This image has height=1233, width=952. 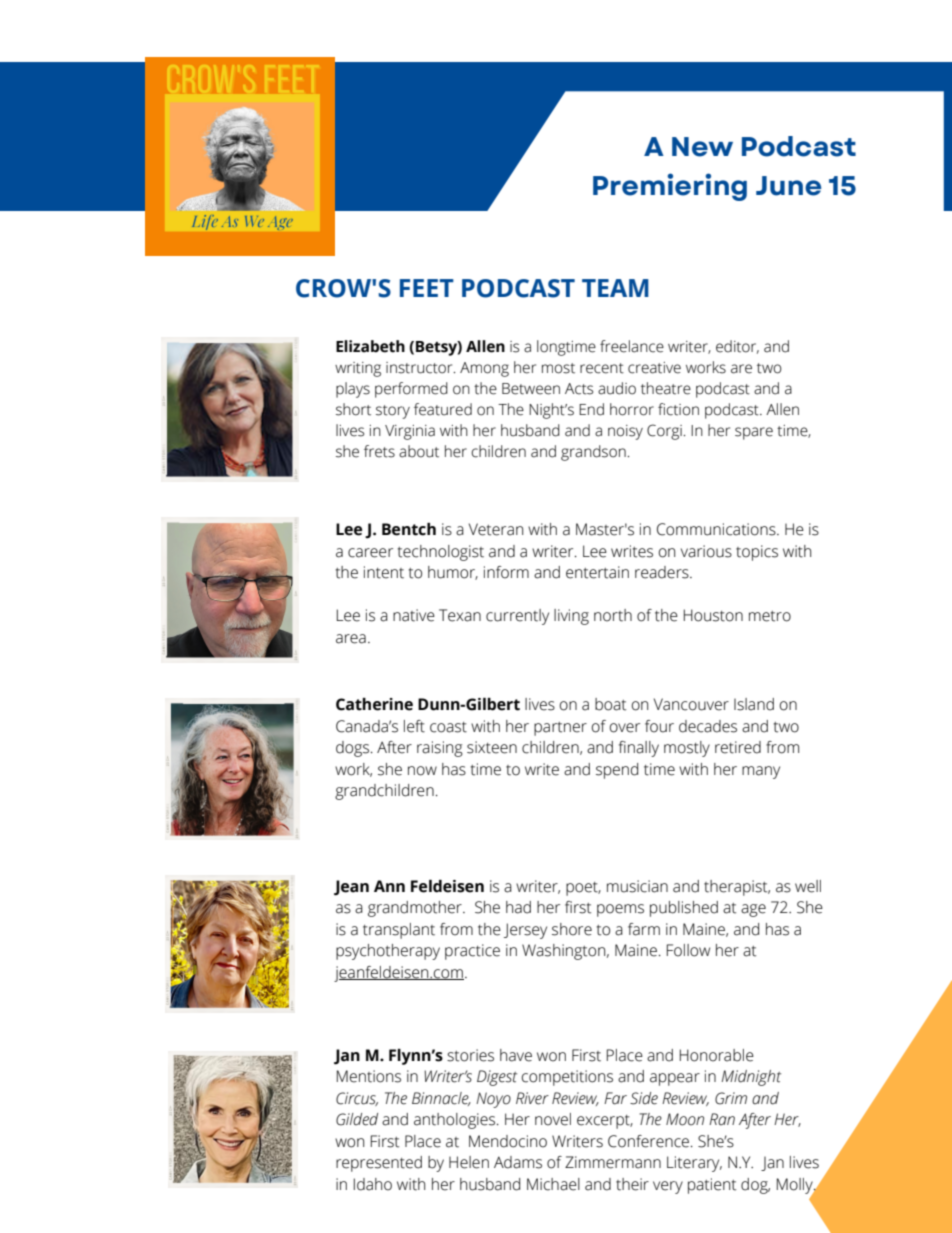 I want to click on grandson, so click(x=594, y=453).
